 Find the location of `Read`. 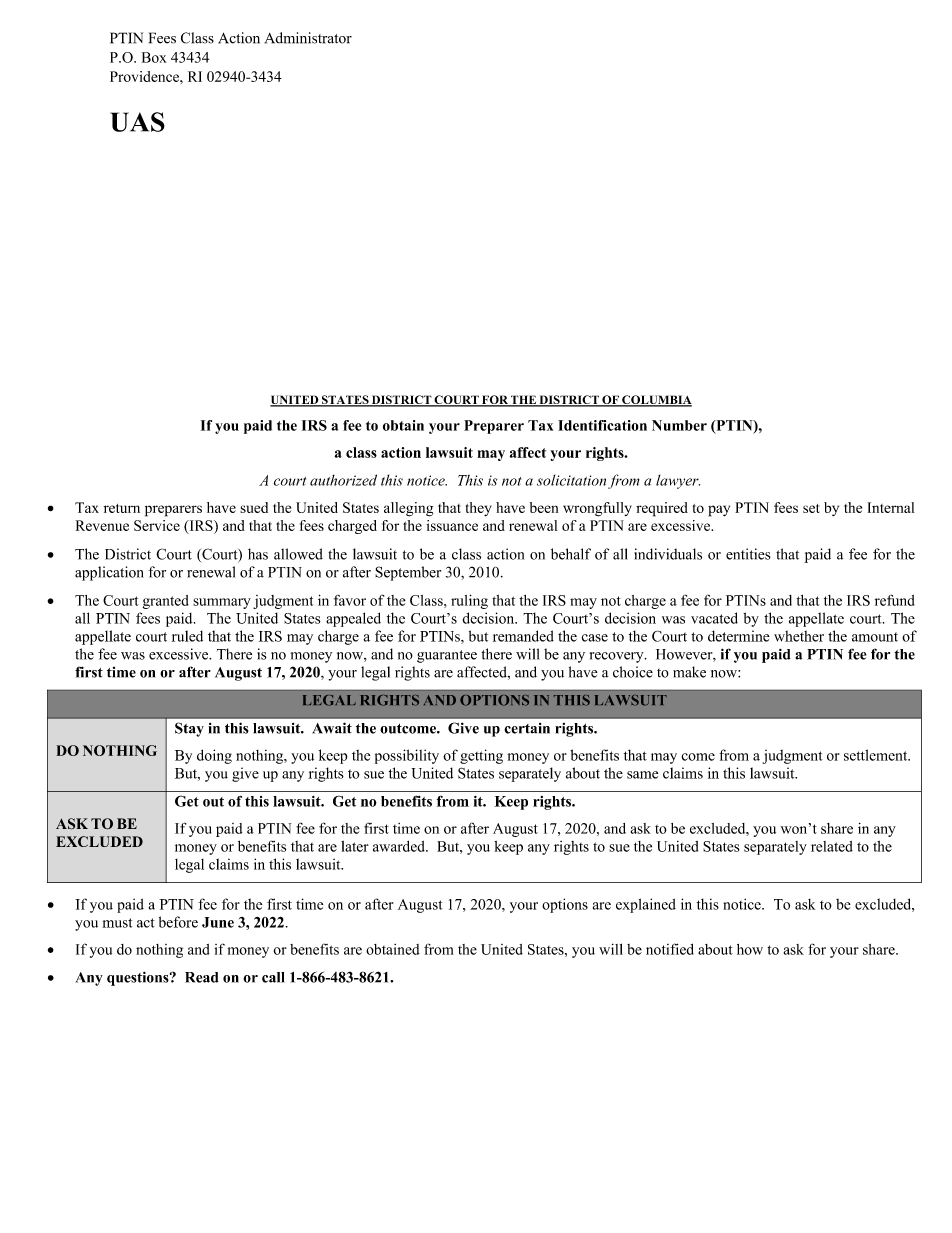

Read is located at coordinates (202, 977).
